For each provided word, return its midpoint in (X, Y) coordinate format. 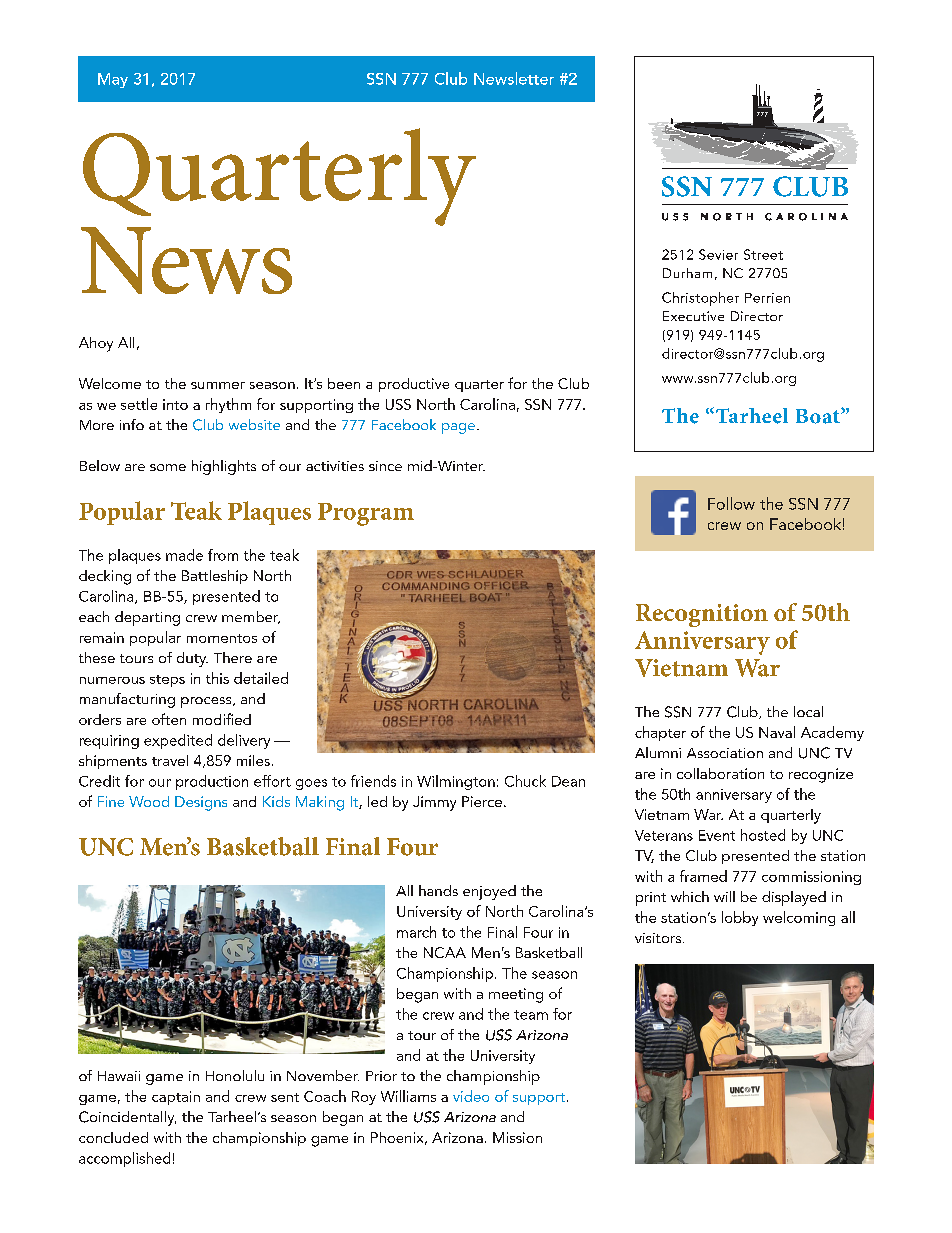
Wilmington (456, 782)
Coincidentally (127, 1118)
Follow (731, 503)
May (113, 80)
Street (763, 254)
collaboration (720, 773)
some (168, 467)
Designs (201, 803)
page (458, 428)
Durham (687, 273)
